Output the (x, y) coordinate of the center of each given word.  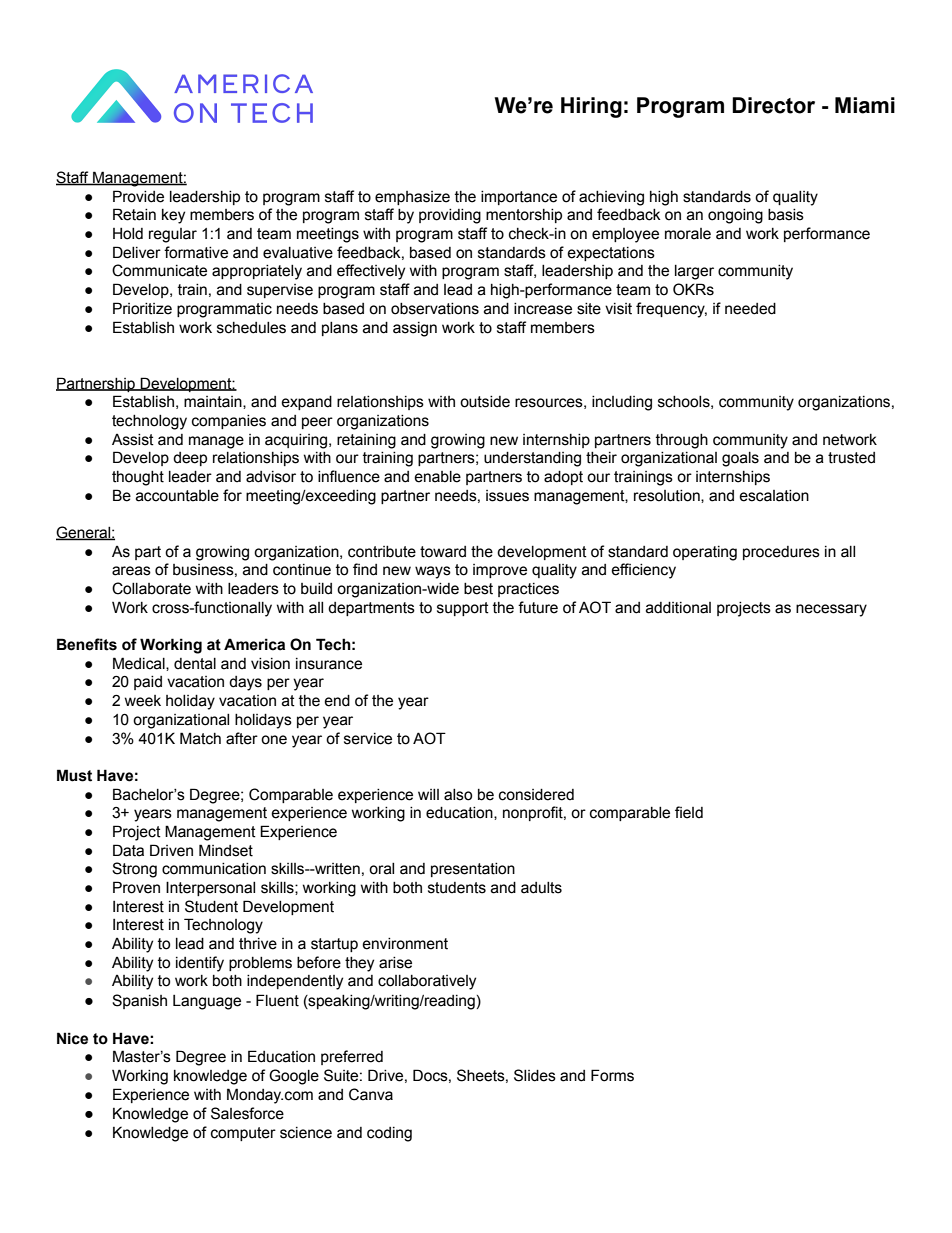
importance (519, 198)
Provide (138, 196)
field (689, 812)
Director (773, 105)
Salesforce (247, 1113)
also (458, 795)
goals (740, 459)
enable (437, 477)
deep (190, 459)
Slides (535, 1075)
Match (200, 738)
